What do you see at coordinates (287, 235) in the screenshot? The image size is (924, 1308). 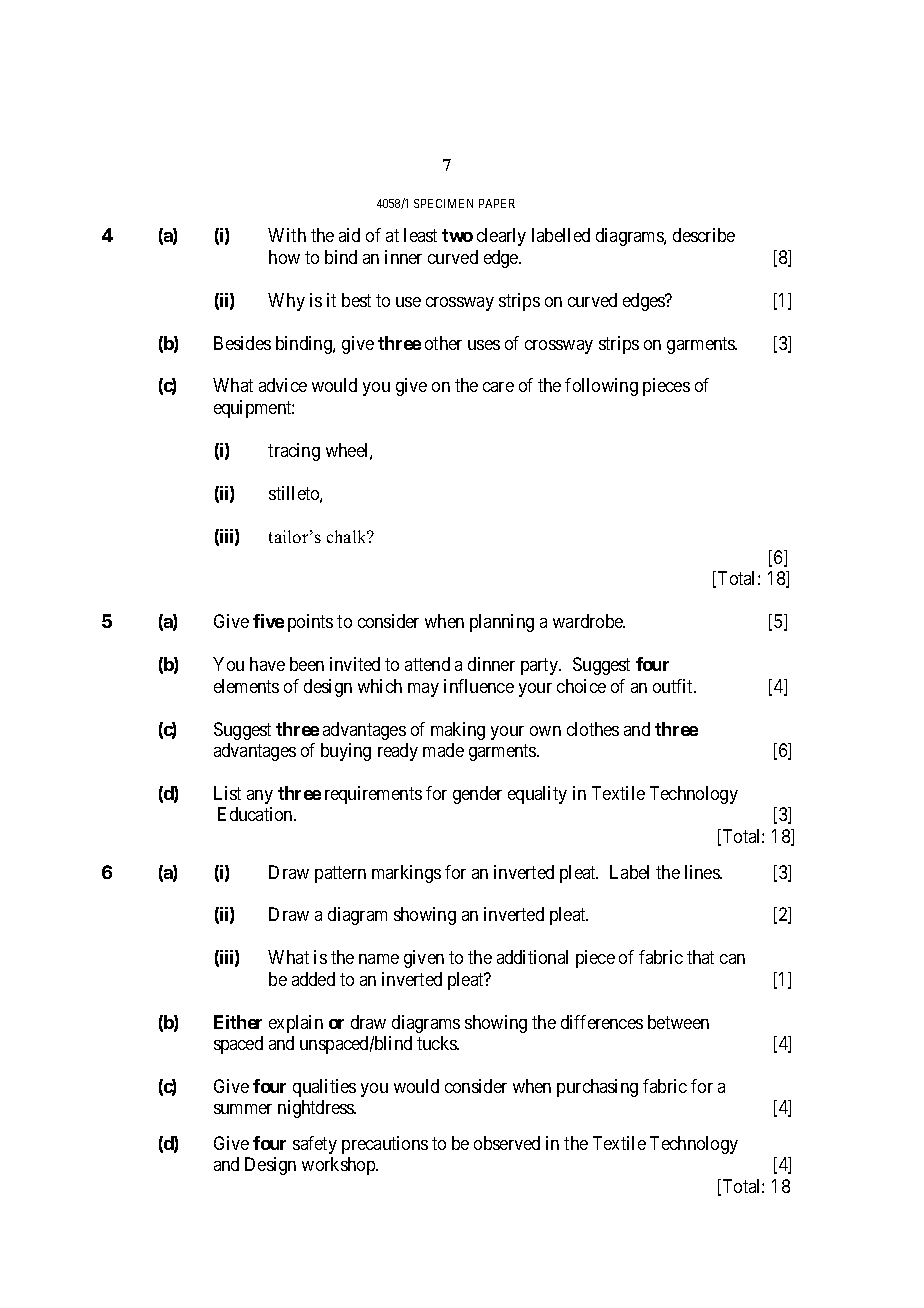 I see `With` at bounding box center [287, 235].
